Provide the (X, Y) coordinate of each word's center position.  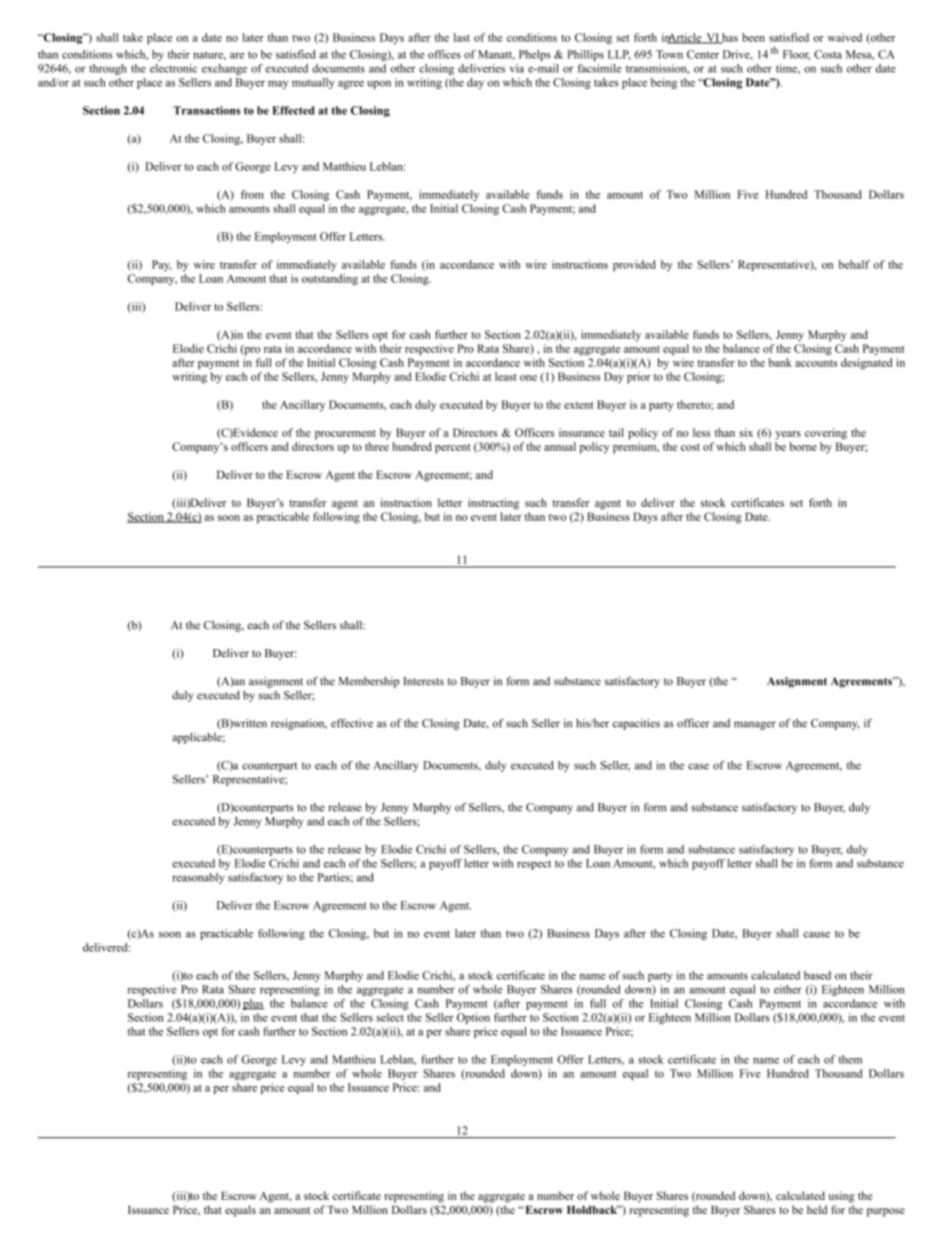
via (517, 68)
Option (473, 1018)
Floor (796, 55)
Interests (423, 681)
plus (253, 1004)
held (817, 1209)
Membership (369, 682)
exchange (224, 69)
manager (755, 725)
